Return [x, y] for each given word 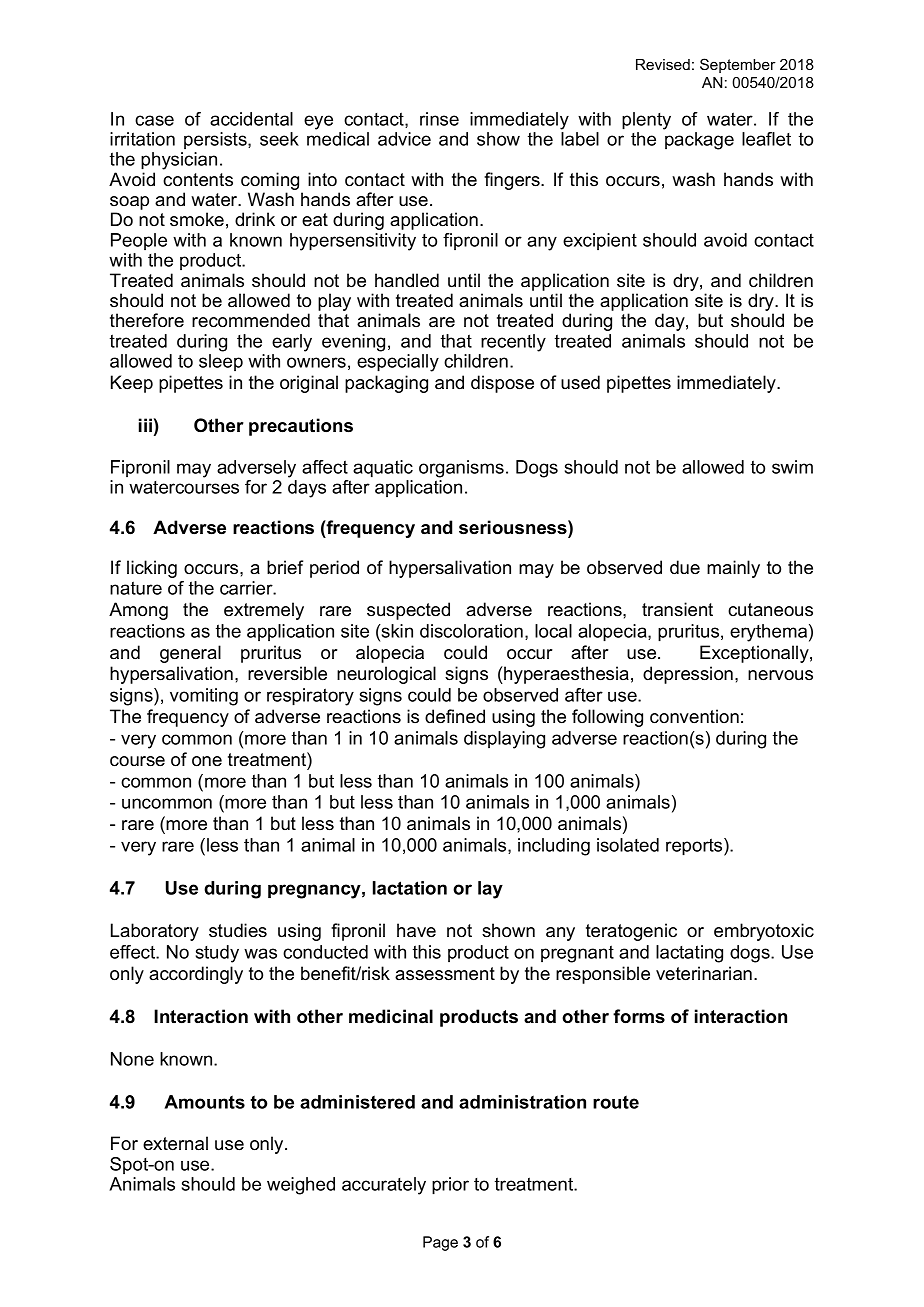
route [616, 1102]
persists [216, 140]
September [738, 65]
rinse [439, 119]
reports [695, 847]
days [307, 489]
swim [792, 467]
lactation [410, 888]
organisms [461, 469]
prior [450, 1186]
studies [238, 930]
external [175, 1143]
